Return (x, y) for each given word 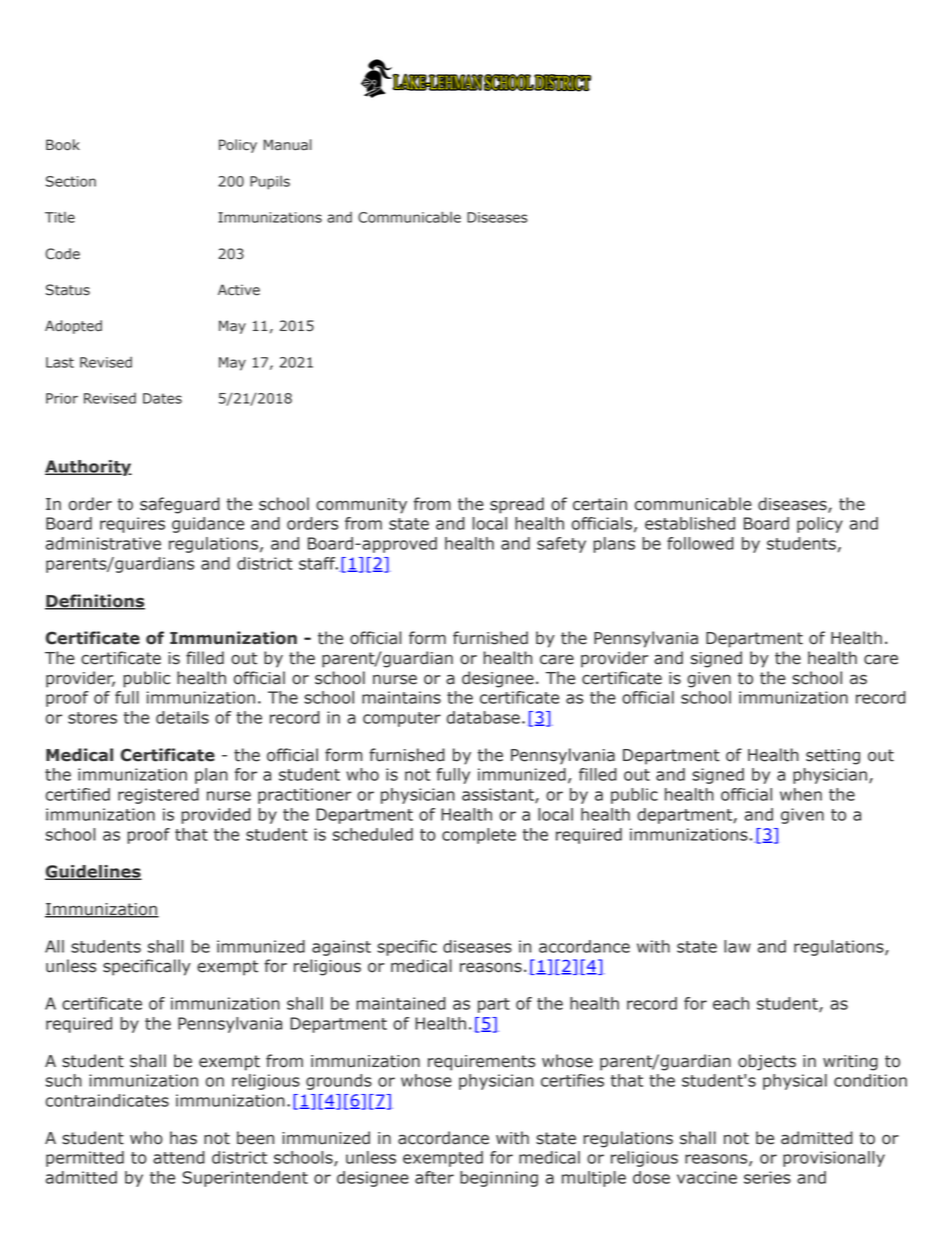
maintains (401, 697)
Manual (288, 145)
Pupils (270, 183)
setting (833, 757)
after (434, 1177)
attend (179, 1157)
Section (71, 181)
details (182, 717)
